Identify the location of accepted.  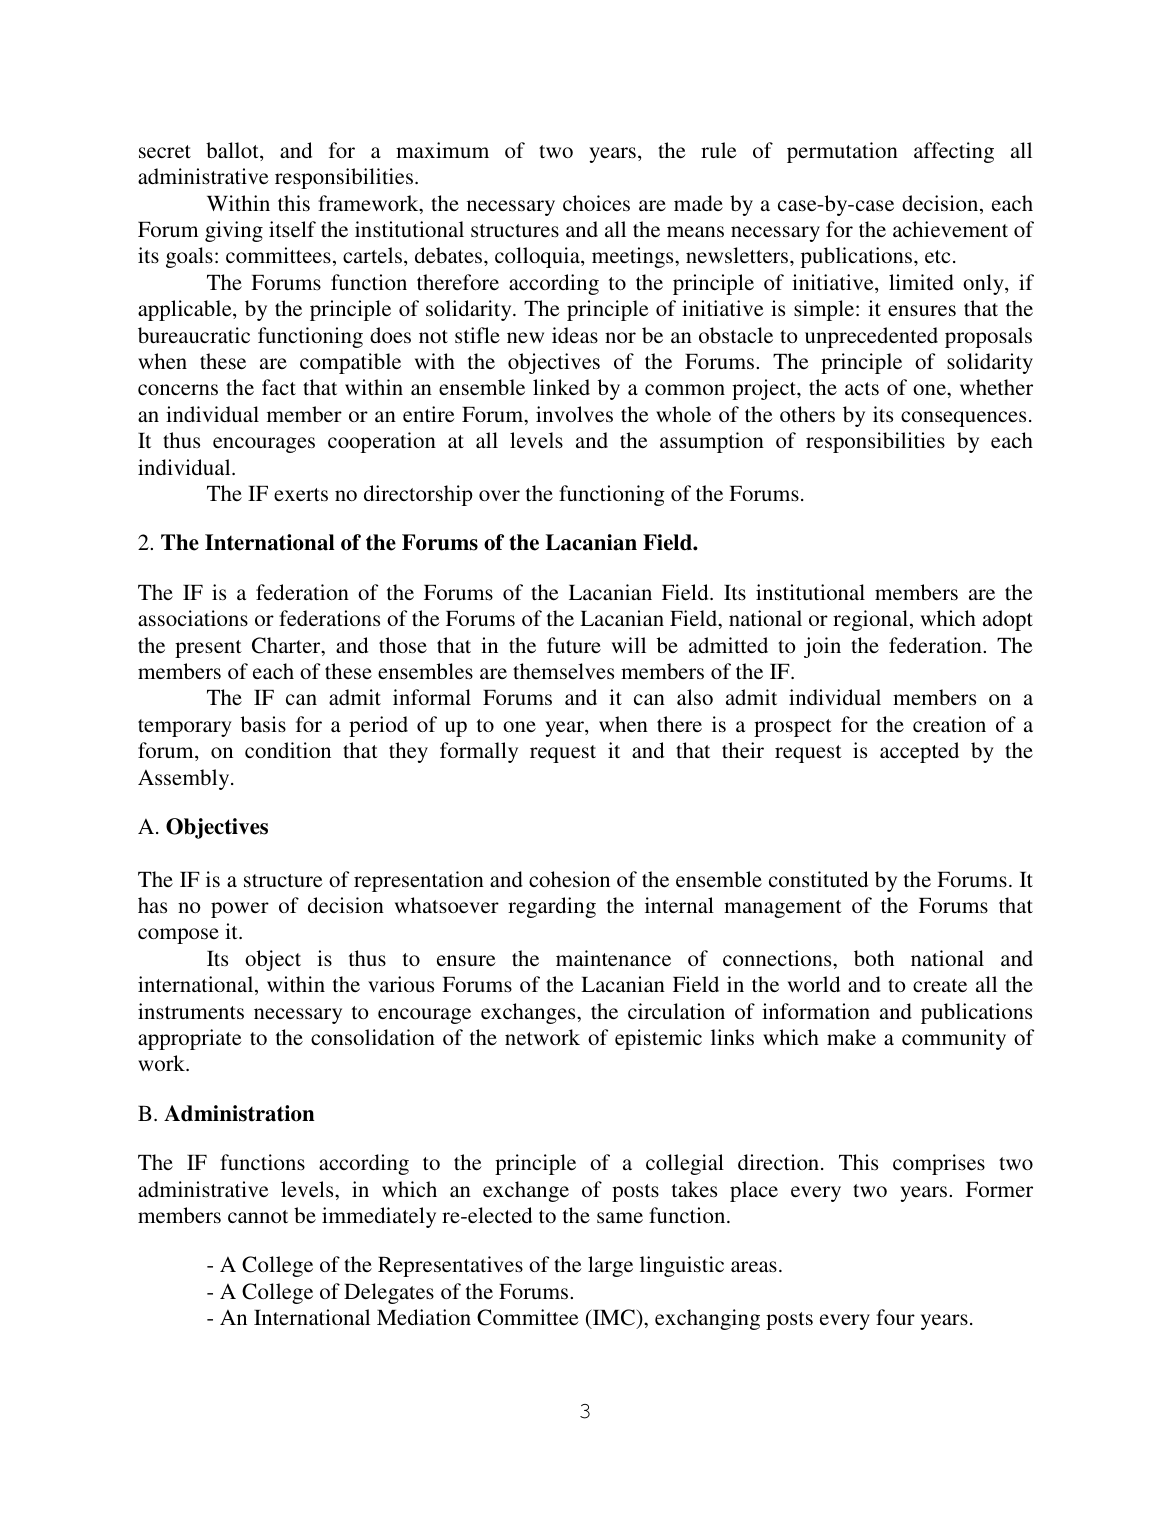
(919, 752).
